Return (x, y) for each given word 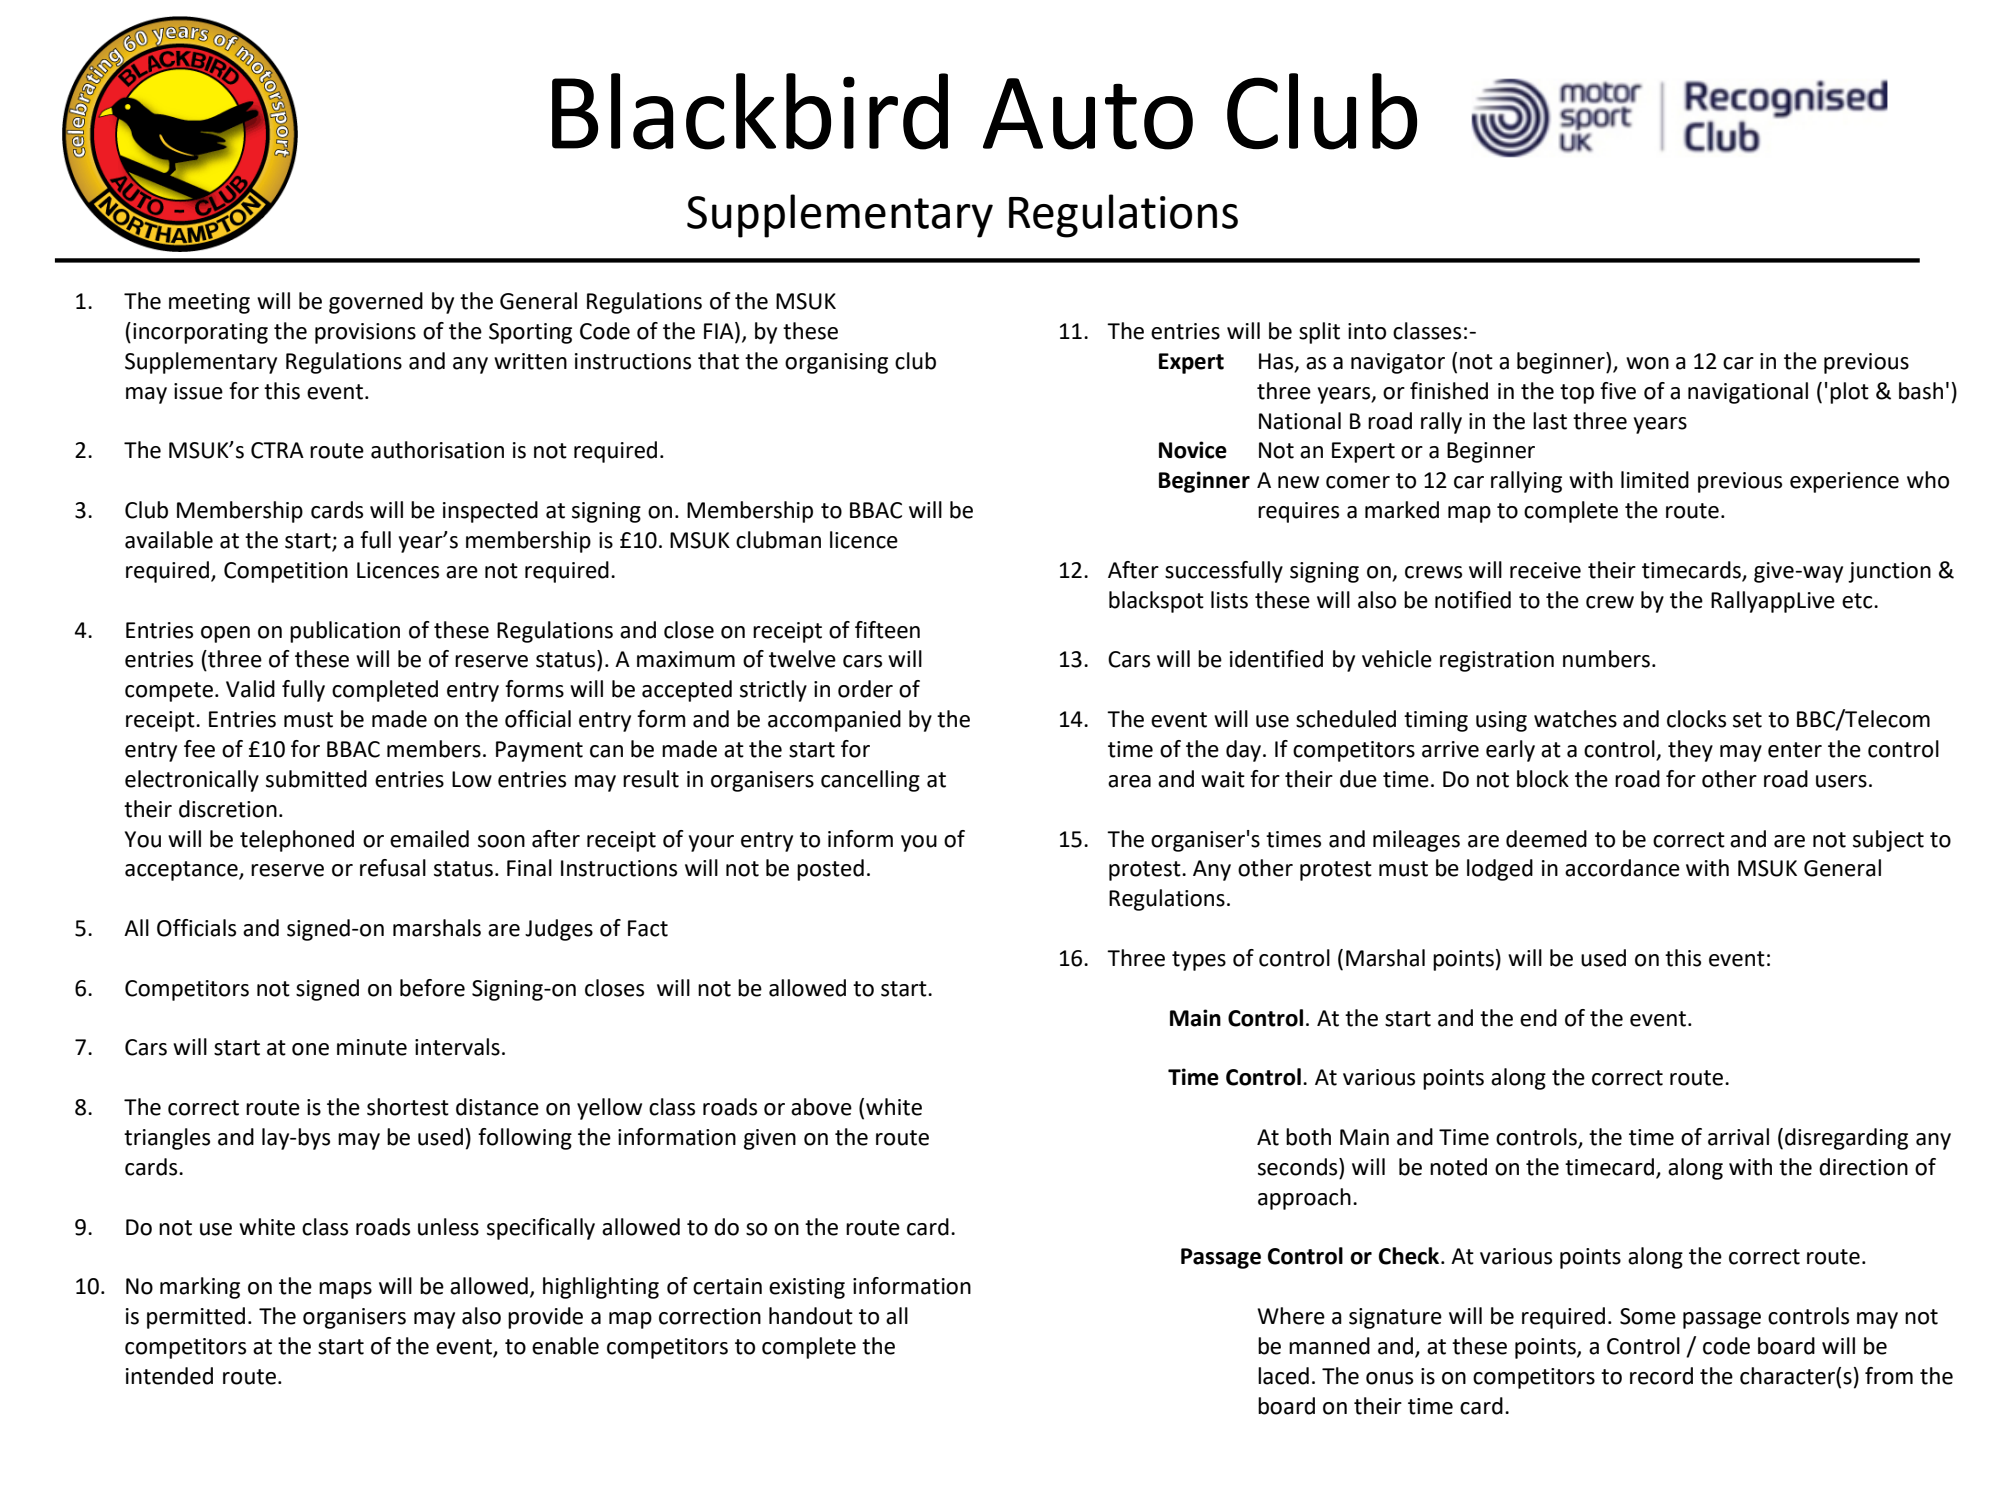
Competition (286, 572)
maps (345, 1290)
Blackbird (750, 111)
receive (1545, 570)
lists (1229, 600)
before (432, 988)
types (1199, 961)
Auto (1088, 114)
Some (1648, 1316)
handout (811, 1316)
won (1647, 363)
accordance (1622, 868)
